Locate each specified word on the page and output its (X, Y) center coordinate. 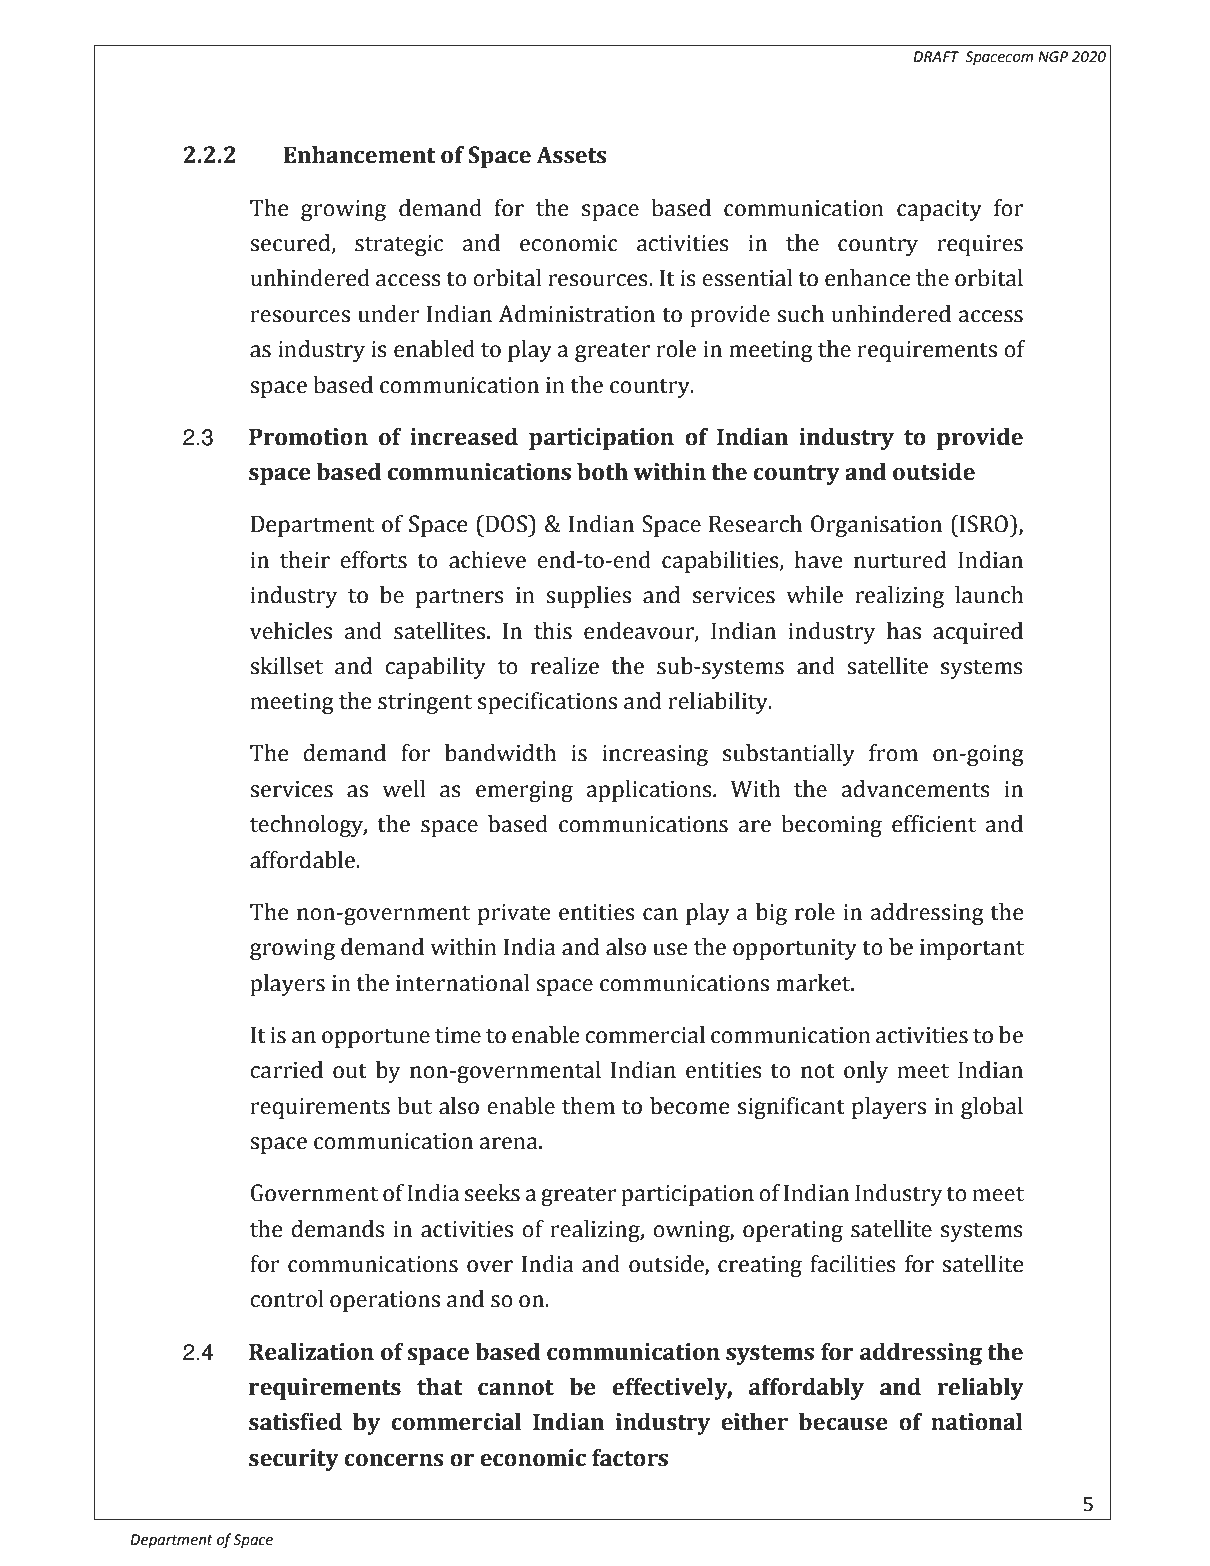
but (414, 1106)
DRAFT (936, 56)
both (602, 472)
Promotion (308, 437)
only (866, 1072)
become (689, 1106)
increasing (655, 755)
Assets (571, 155)
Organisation (876, 526)
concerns (393, 1460)
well (404, 789)
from (893, 753)
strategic (399, 245)
